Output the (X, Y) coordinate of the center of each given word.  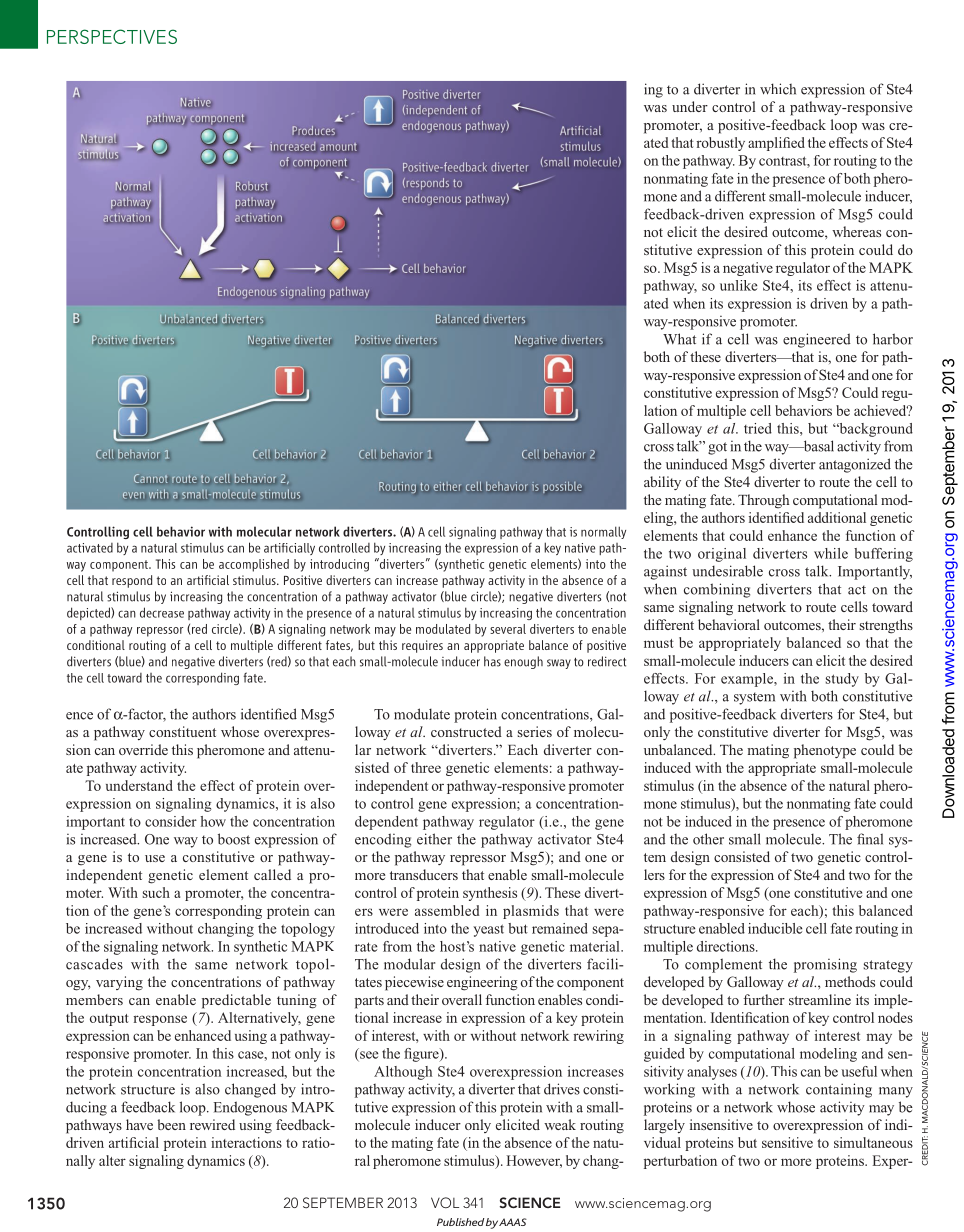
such (156, 892)
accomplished (254, 565)
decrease (162, 612)
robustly (721, 144)
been (171, 1124)
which (778, 89)
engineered (817, 340)
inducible (775, 928)
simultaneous (873, 1142)
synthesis (490, 894)
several (508, 629)
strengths (886, 626)
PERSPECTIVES (112, 36)
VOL (445, 1202)
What (679, 339)
